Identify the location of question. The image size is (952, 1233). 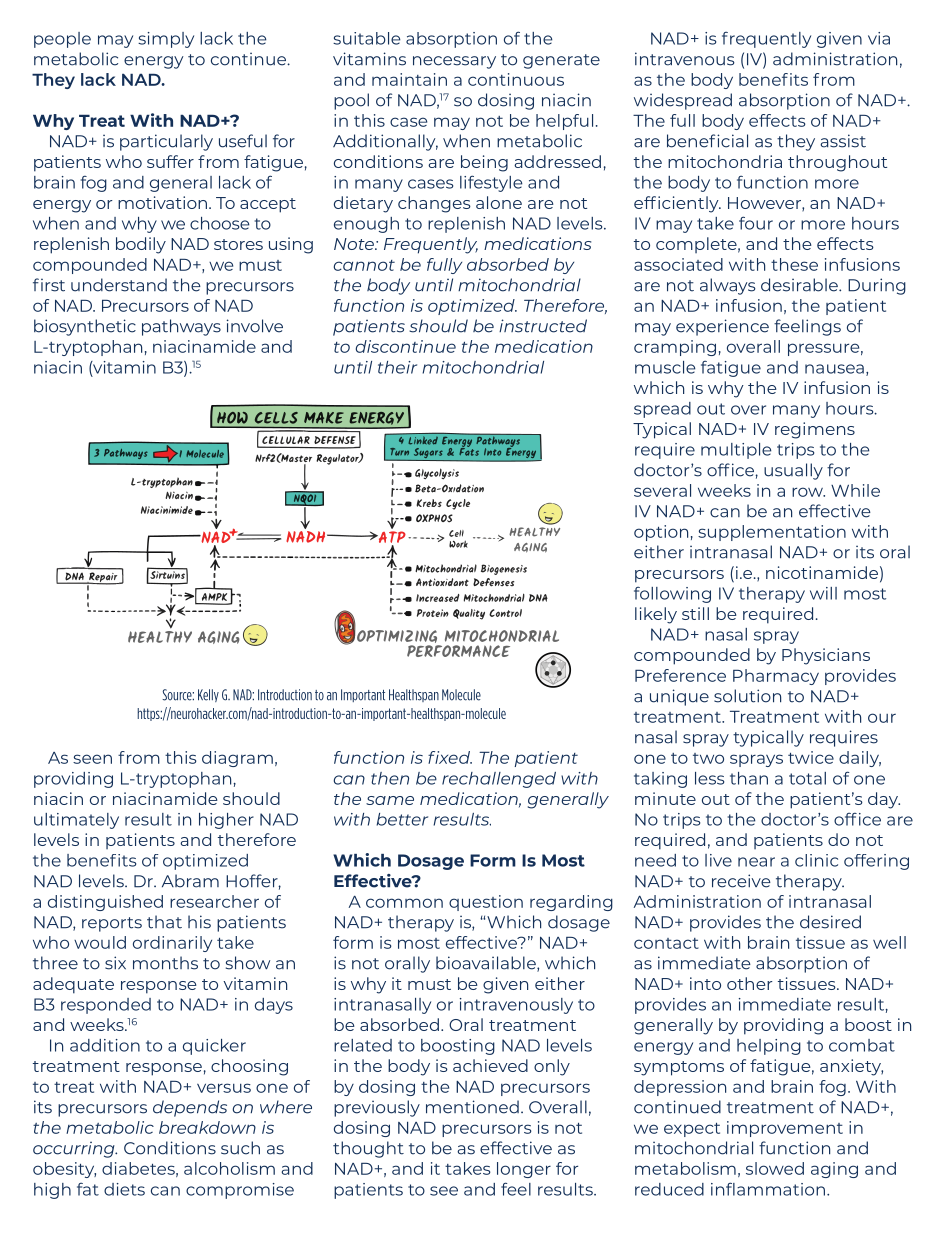
(486, 903).
